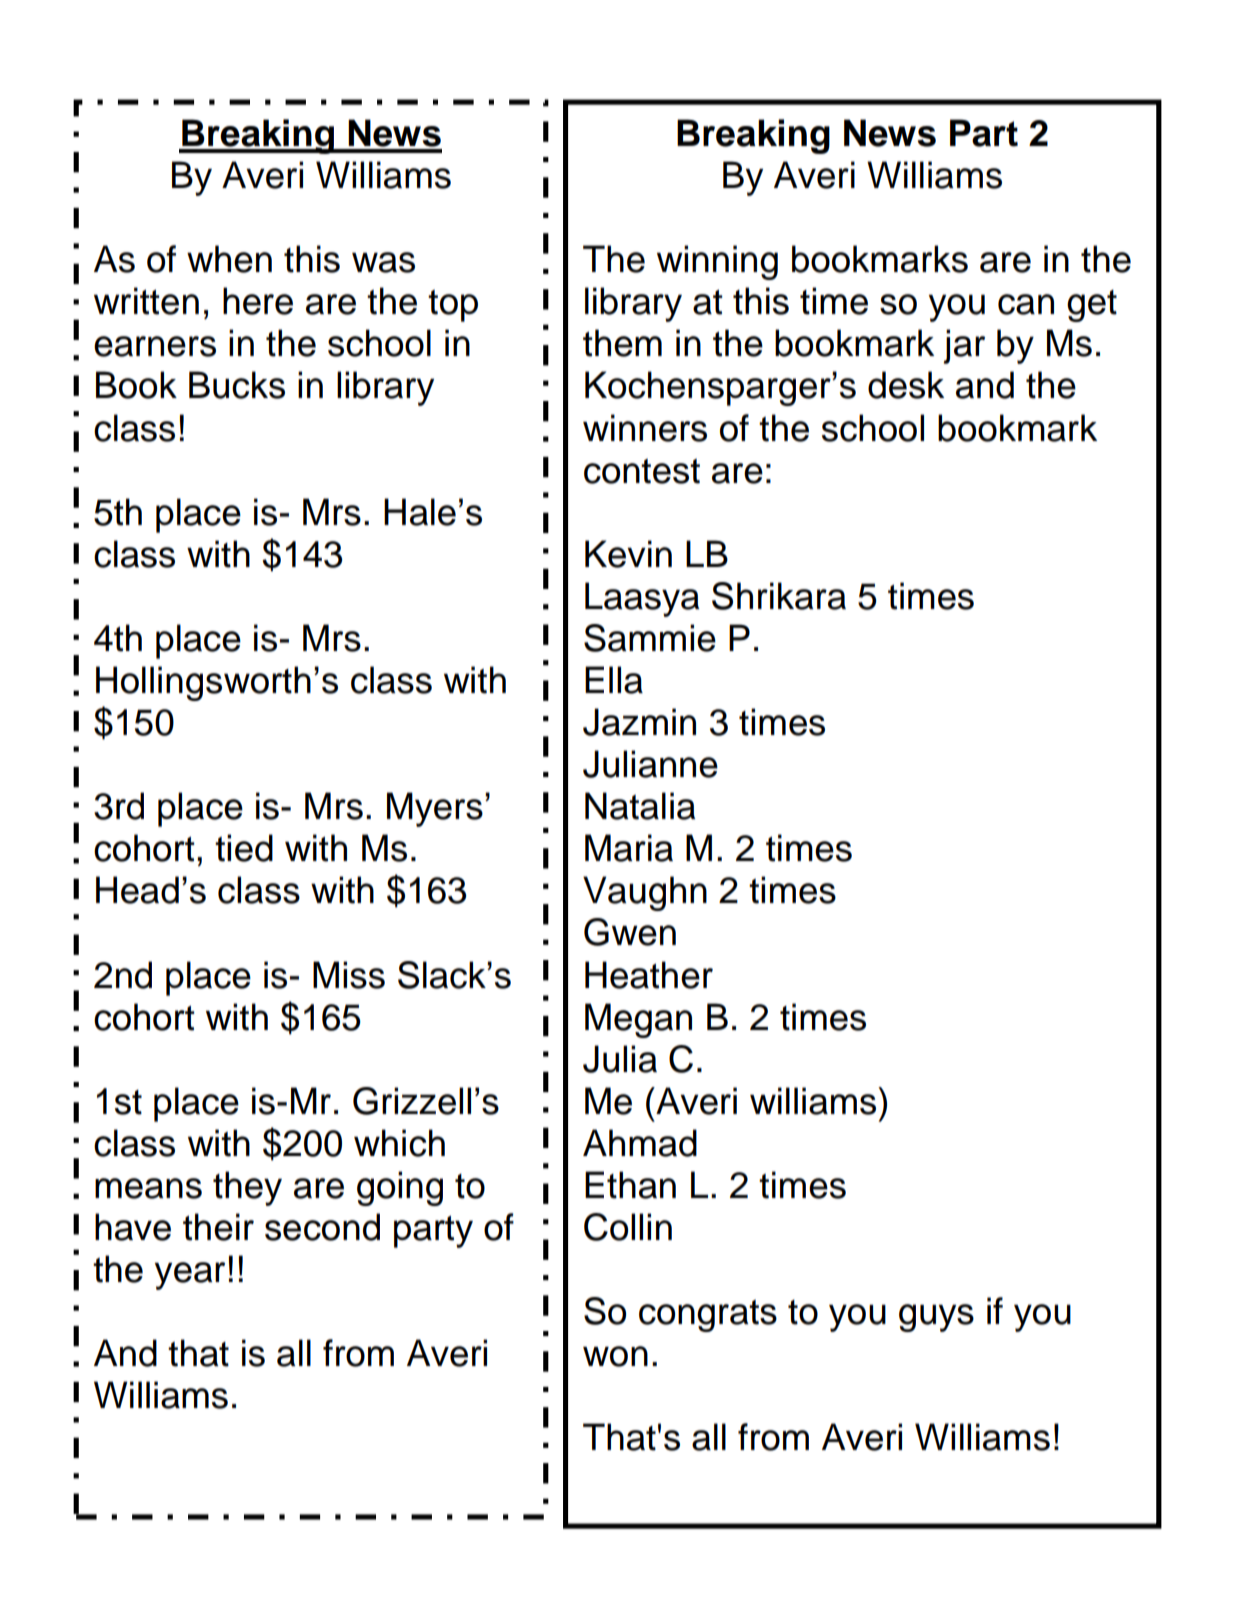  What do you see at coordinates (642, 471) in the document?
I see `contest` at bounding box center [642, 471].
